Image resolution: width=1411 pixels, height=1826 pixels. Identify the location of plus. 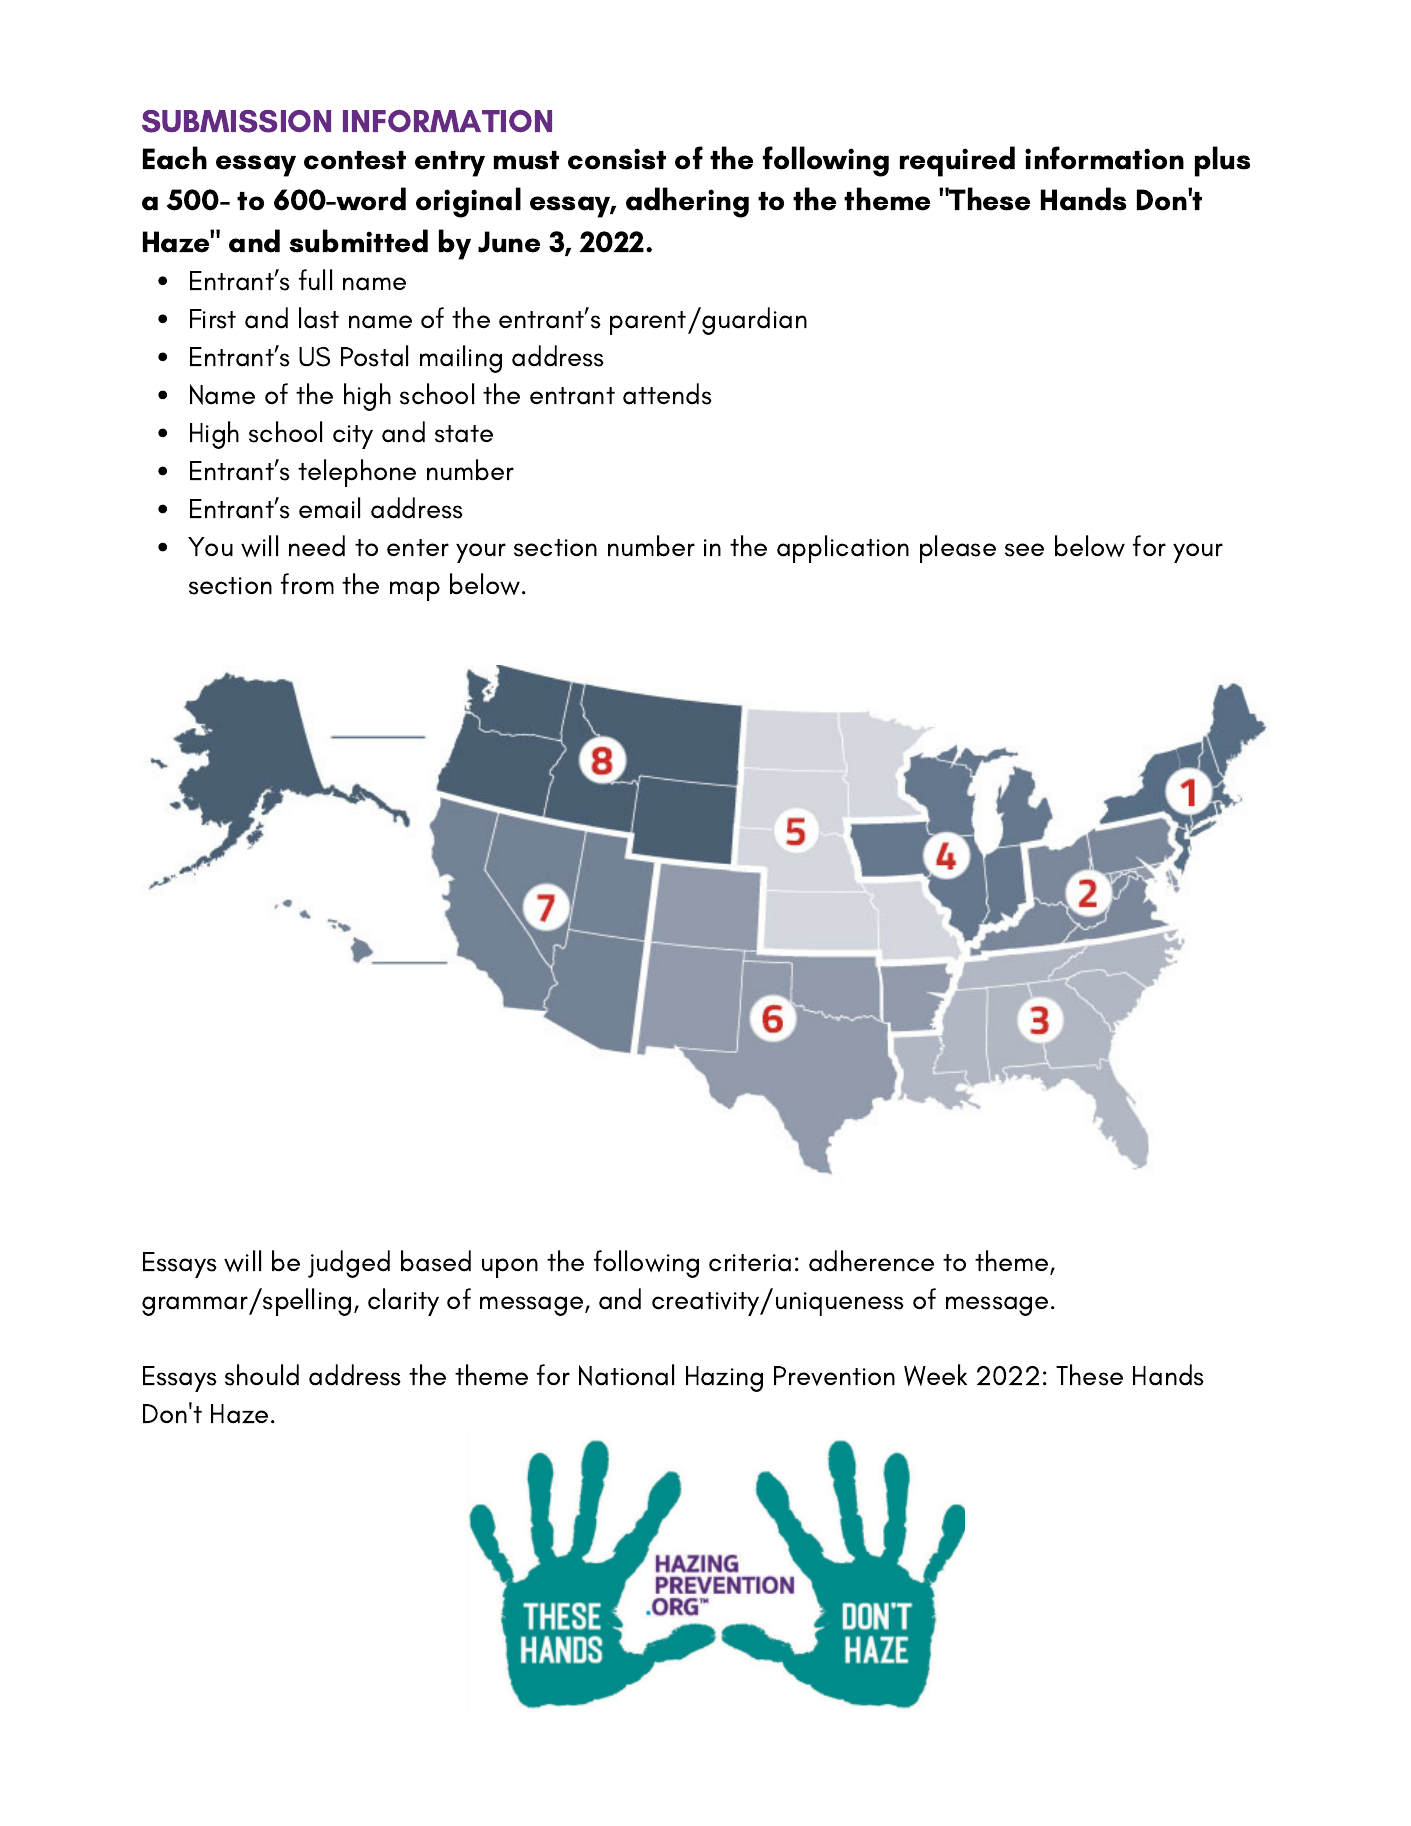
(1222, 161).
